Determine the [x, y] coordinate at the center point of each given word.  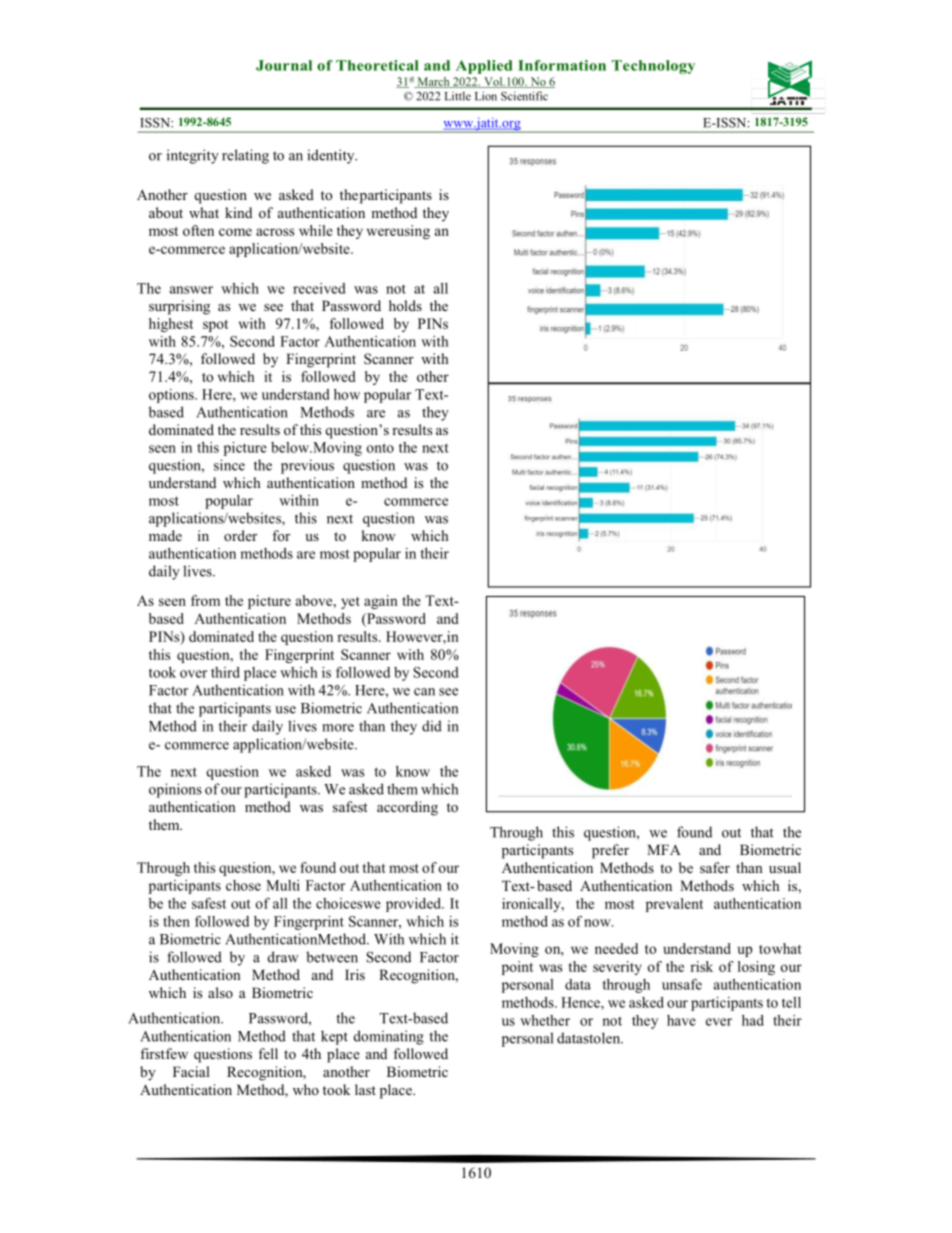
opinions [175, 790]
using [413, 232]
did [432, 726]
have [681, 1020]
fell [268, 1053]
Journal [284, 65]
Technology [653, 67]
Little [458, 96]
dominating [389, 1037]
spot [215, 326]
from [205, 600]
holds [405, 305]
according [407, 808]
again [381, 602]
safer [715, 867]
